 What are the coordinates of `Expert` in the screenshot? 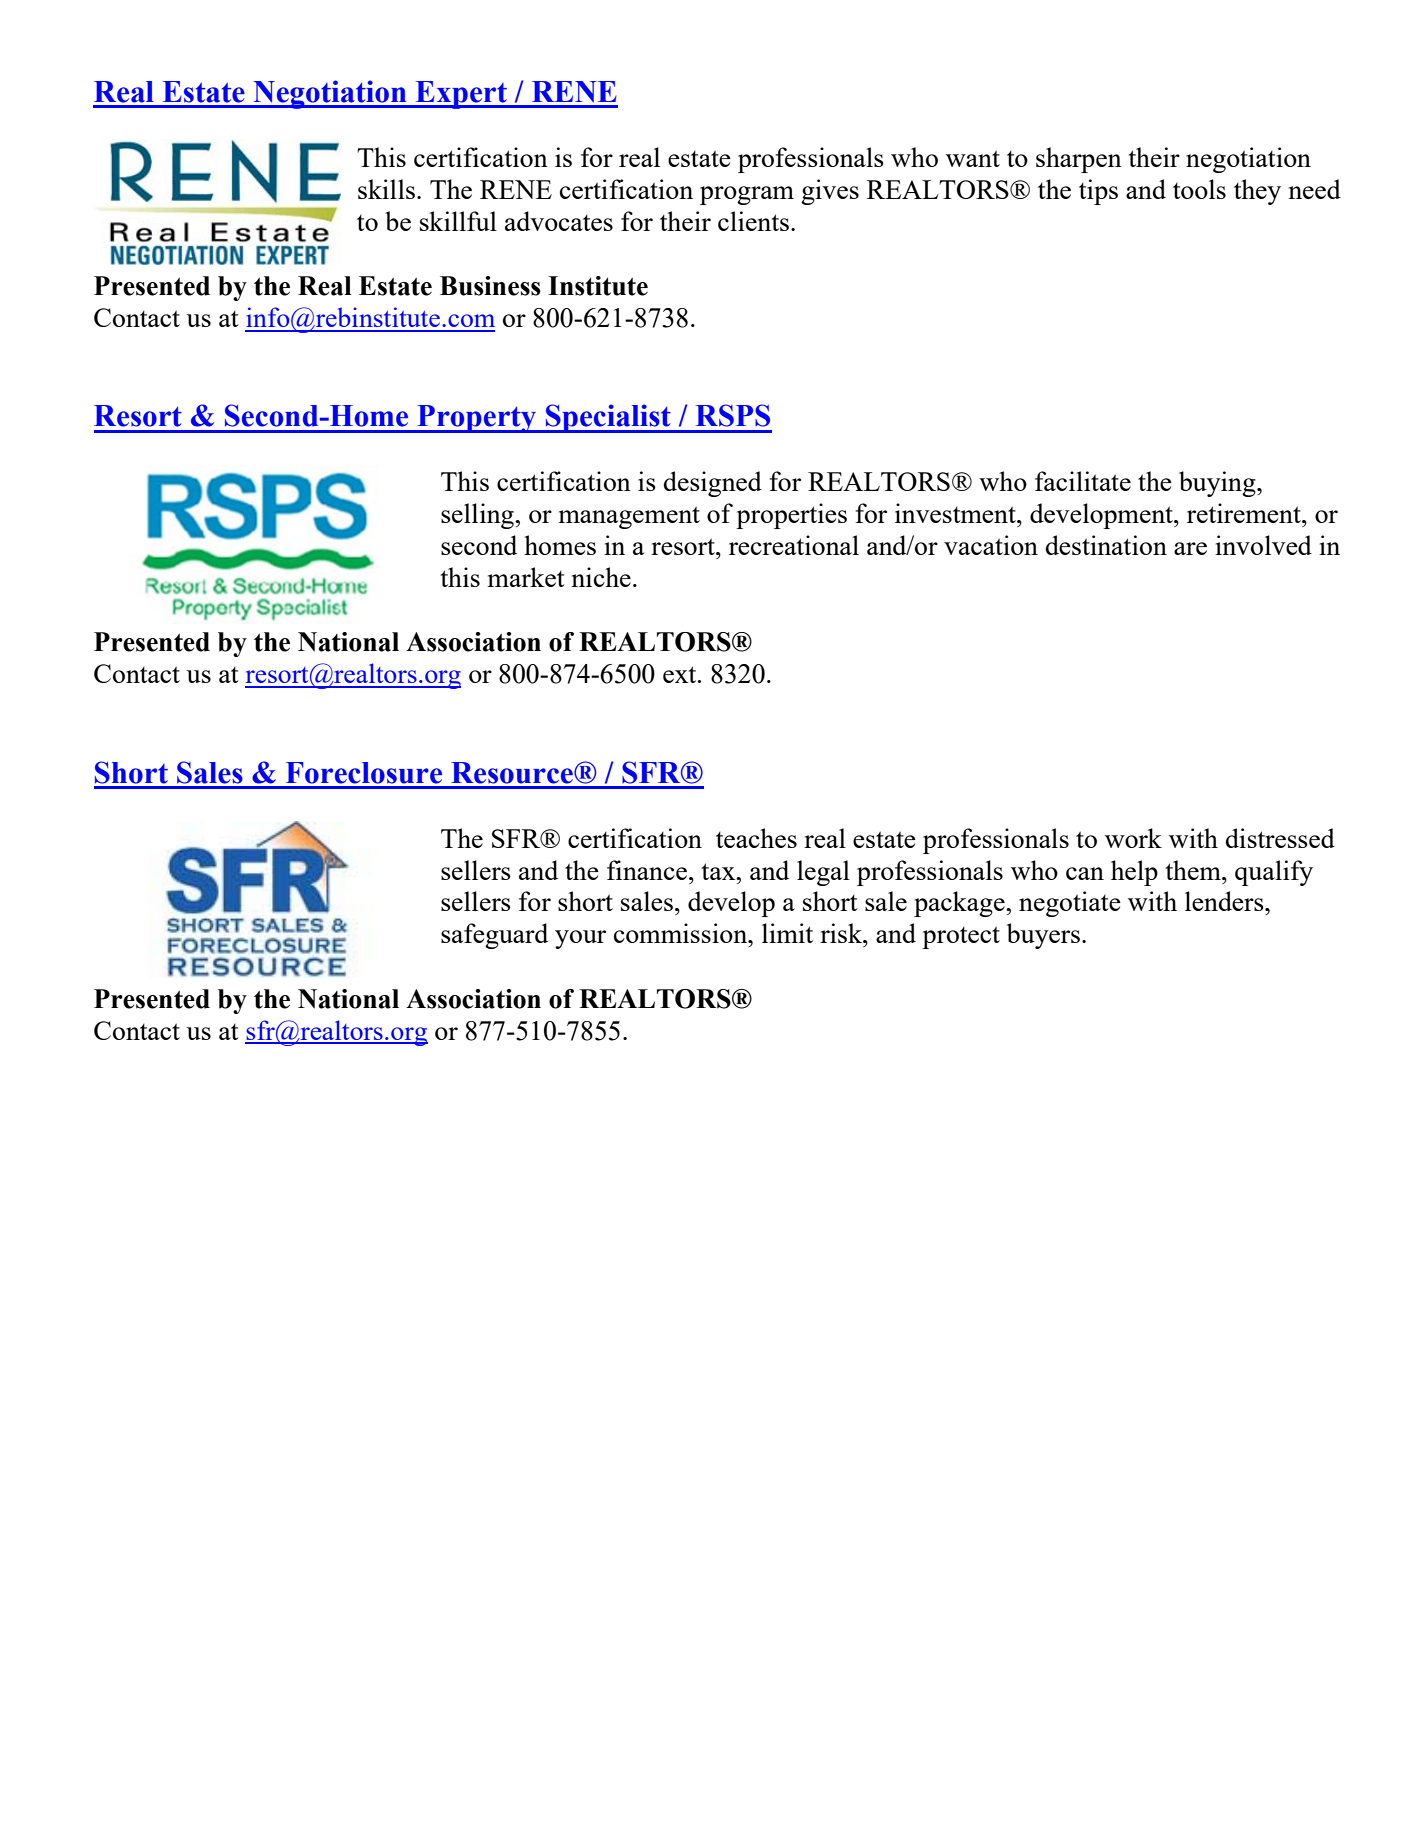 It's located at (461, 95).
